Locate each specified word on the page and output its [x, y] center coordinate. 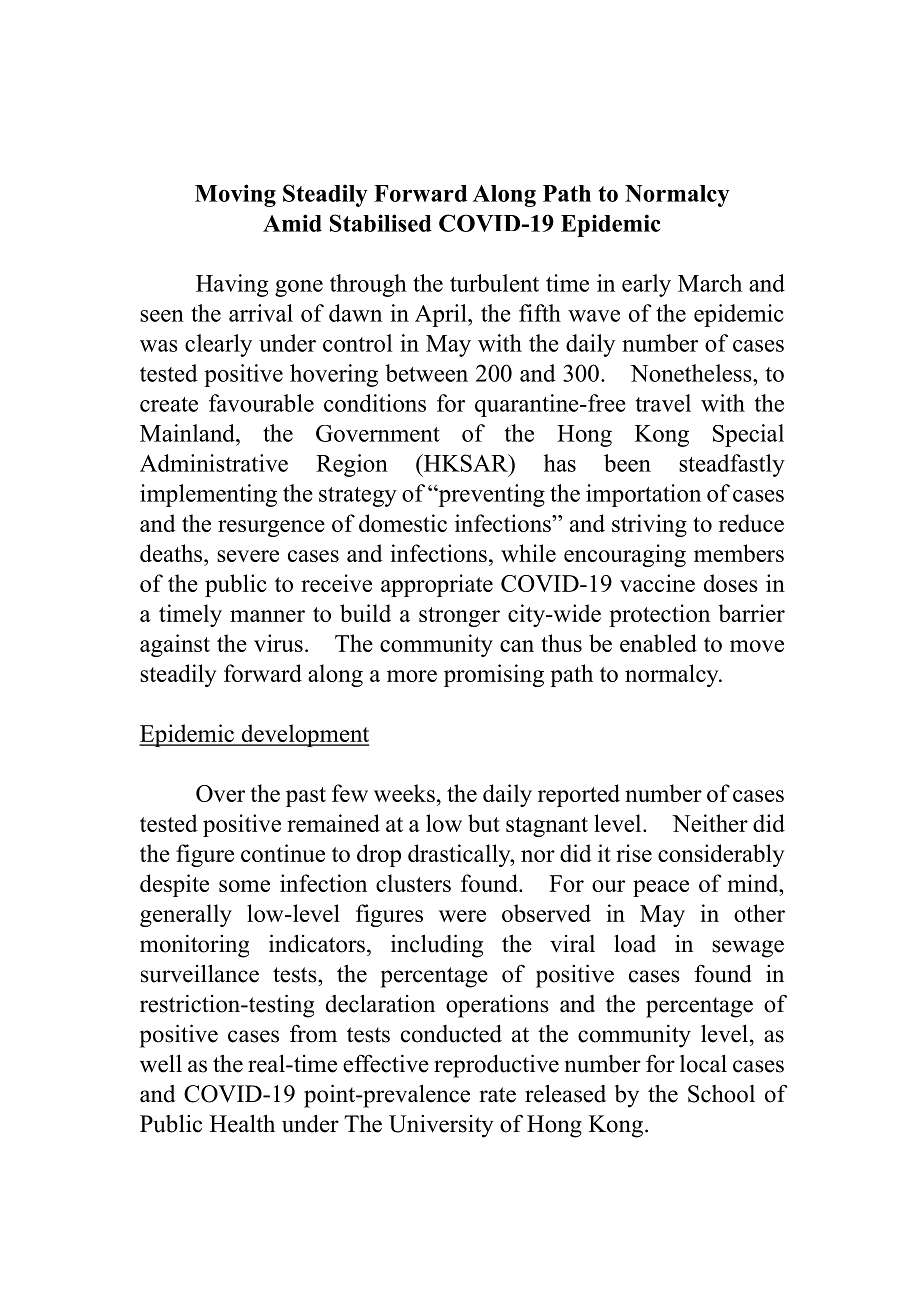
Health [242, 1123]
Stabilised [381, 223]
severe [248, 556]
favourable [261, 403]
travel [663, 403]
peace [661, 888]
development [304, 735]
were [462, 916]
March [710, 283]
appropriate [437, 585]
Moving [235, 195]
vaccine [657, 583]
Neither [710, 823]
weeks [404, 793]
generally [186, 915]
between [426, 373]
